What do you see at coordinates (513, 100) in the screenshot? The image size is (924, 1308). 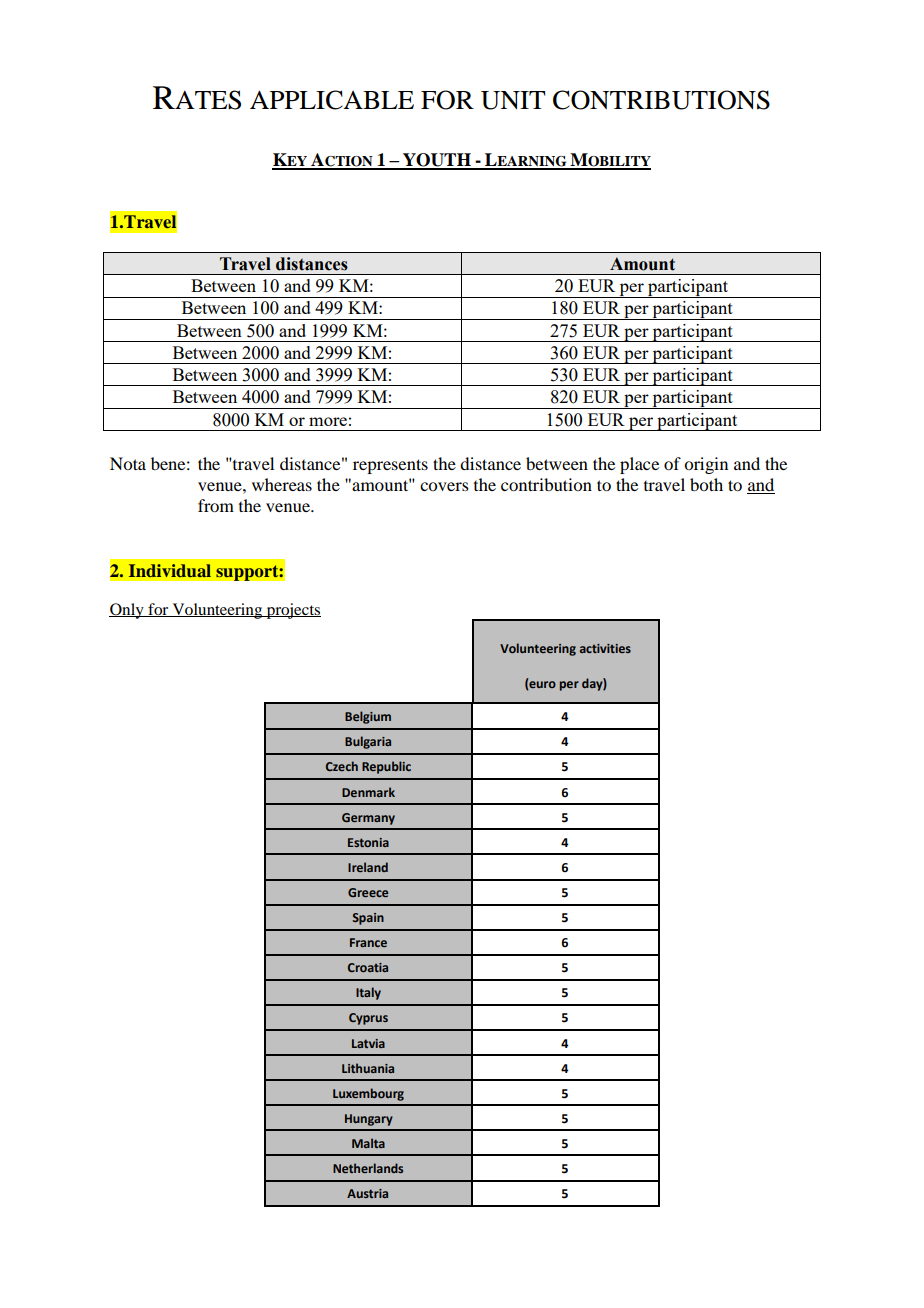 I see `UNIT` at bounding box center [513, 100].
